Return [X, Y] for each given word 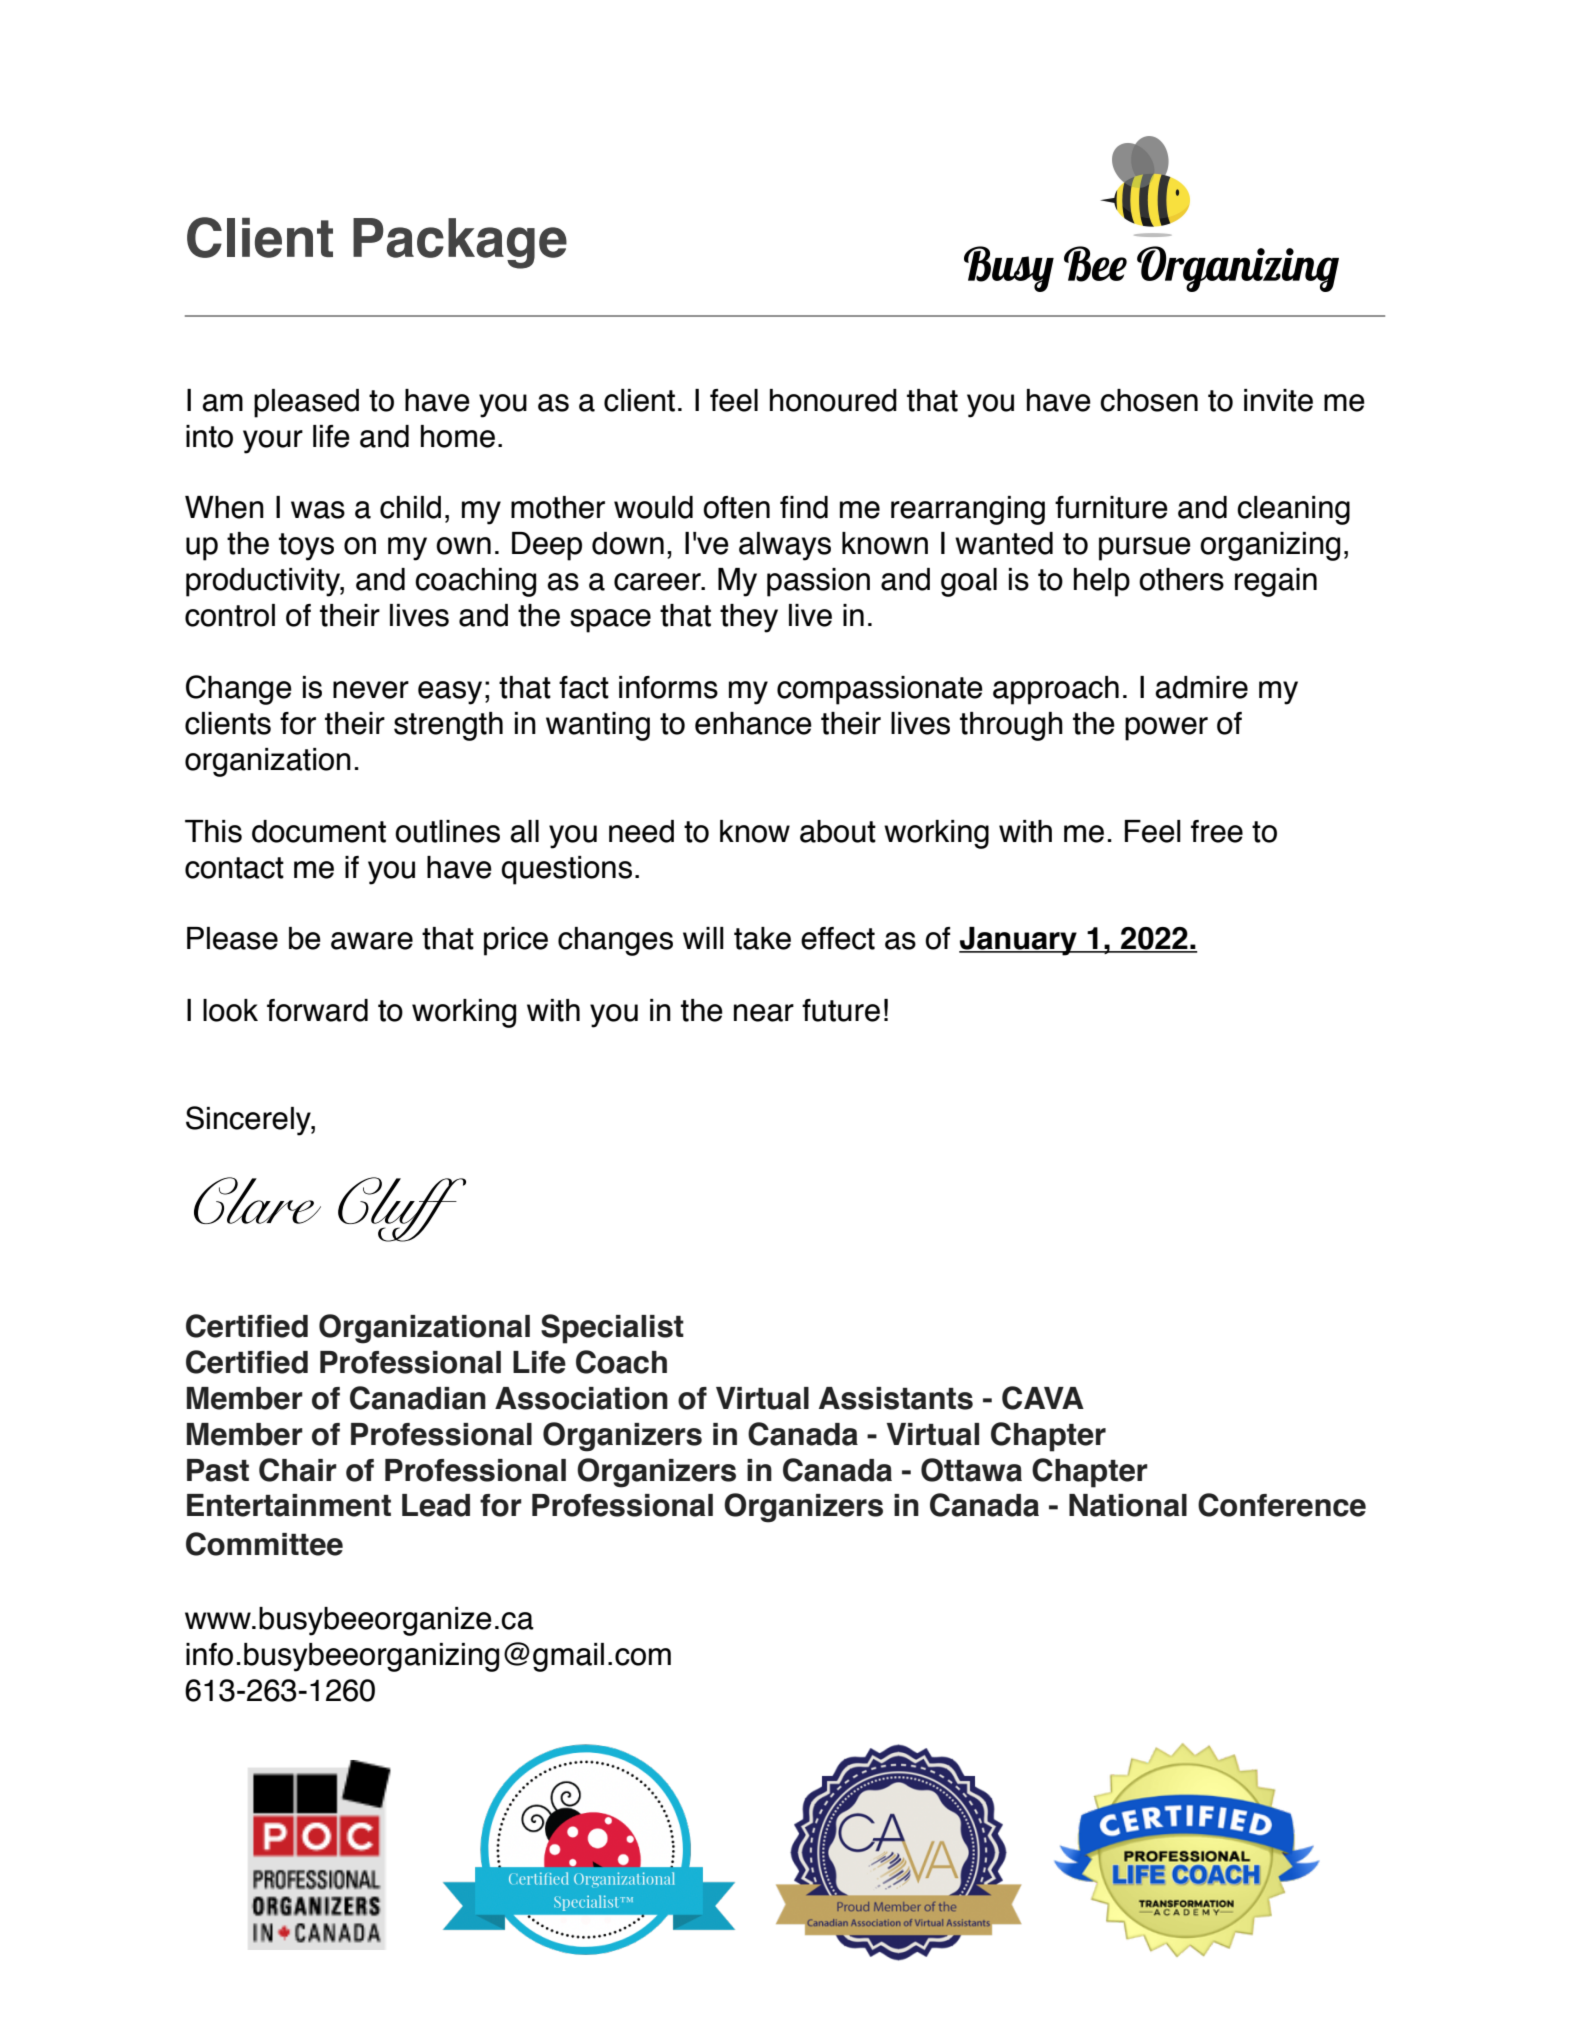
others [1181, 579]
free [1217, 831]
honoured [833, 400]
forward [317, 1010]
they [749, 618]
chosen [1149, 400]
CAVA [1043, 1398]
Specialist [612, 1329]
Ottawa [971, 1470]
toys [306, 547]
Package [460, 243]
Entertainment [289, 1505]
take [762, 938]
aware [372, 941]
